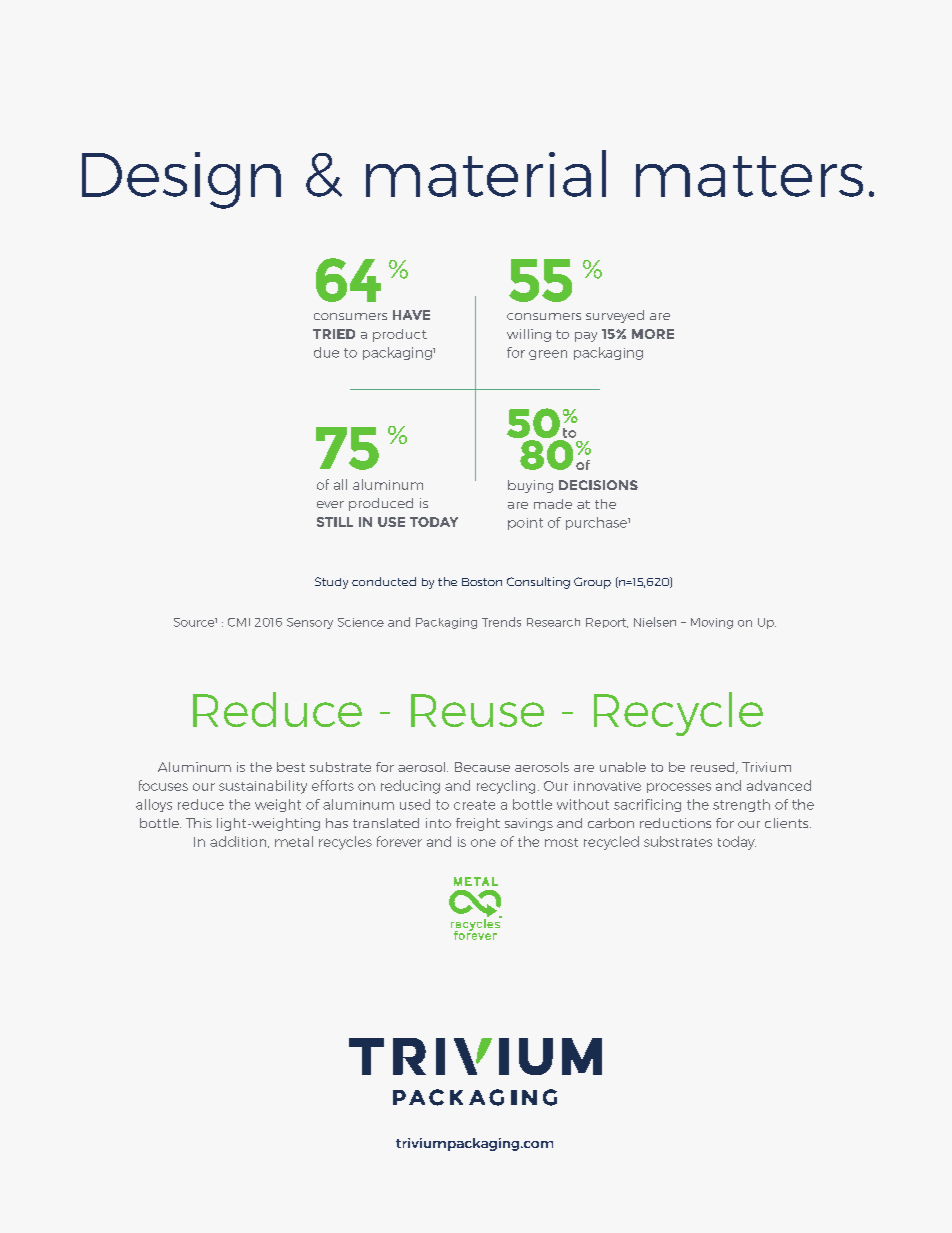 The width and height of the page is (952, 1233). What do you see at coordinates (749, 176) in the page?
I see `matters` at bounding box center [749, 176].
